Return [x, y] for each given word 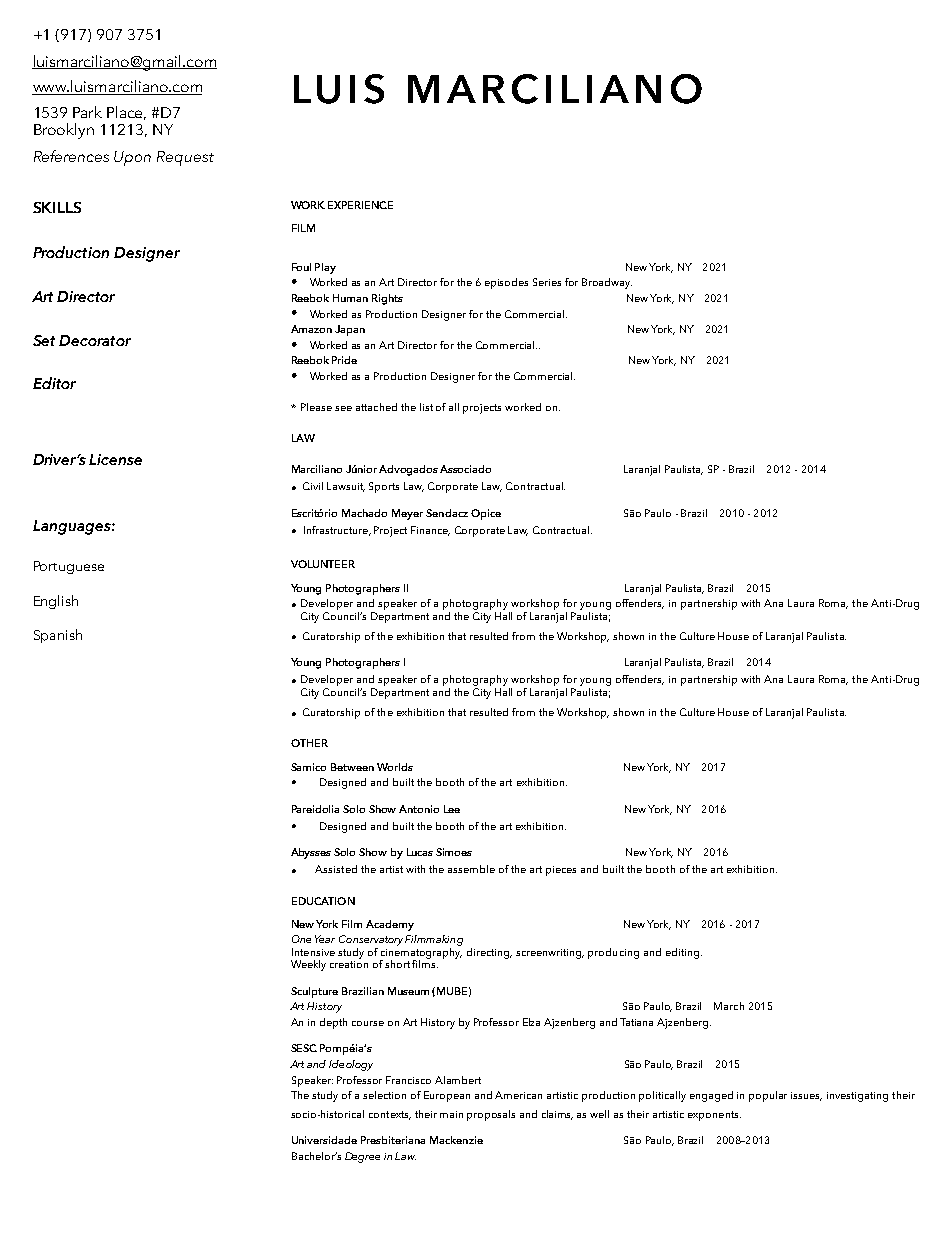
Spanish [58, 636]
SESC [304, 1048]
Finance [430, 531]
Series [547, 282]
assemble [471, 869]
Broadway [607, 283]
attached [376, 407]
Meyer [407, 514]
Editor [54, 383]
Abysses [311, 853]
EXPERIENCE [360, 205]
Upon [132, 158]
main [451, 1114]
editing [682, 953]
